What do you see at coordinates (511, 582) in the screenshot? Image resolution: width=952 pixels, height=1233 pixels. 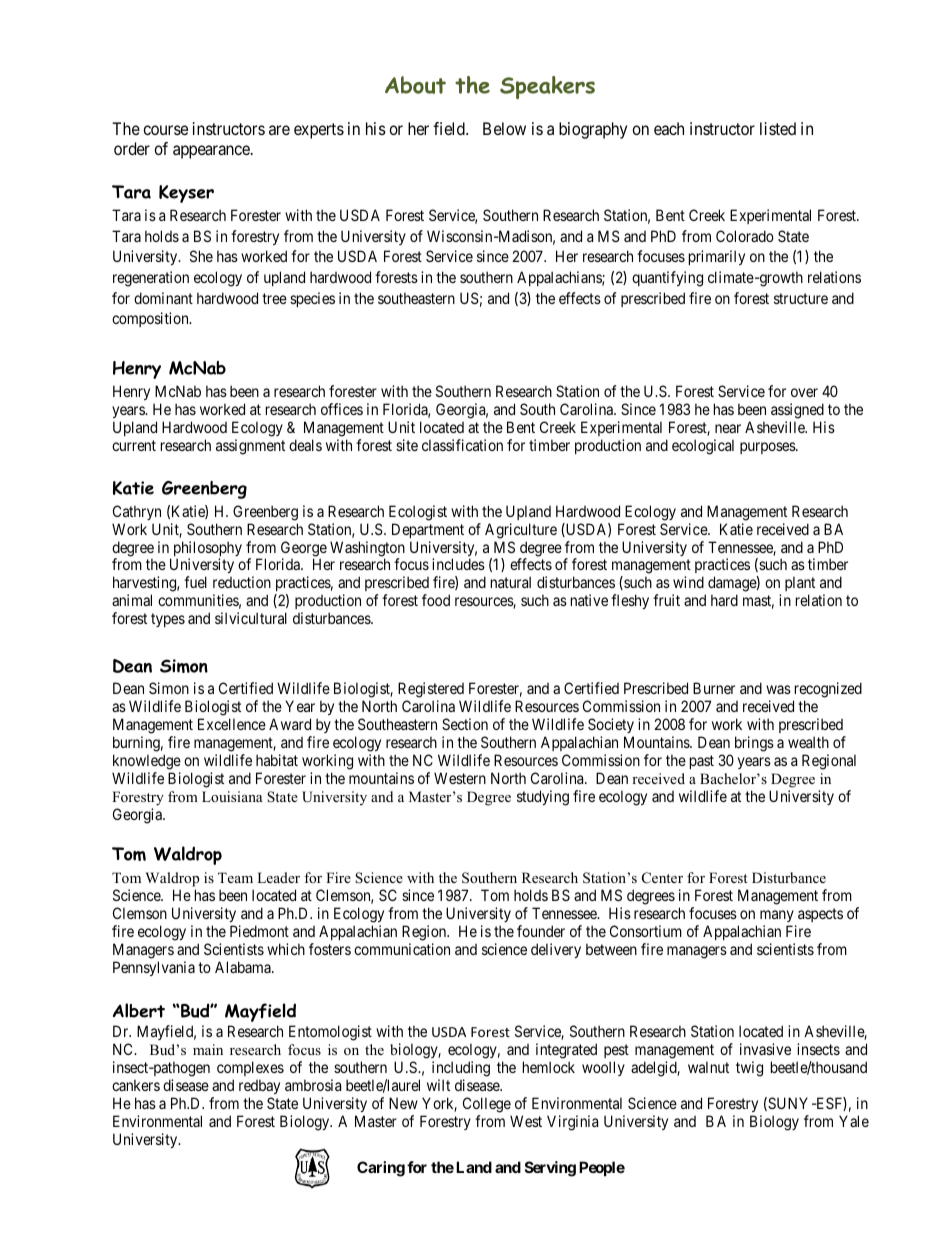 I see `natural` at bounding box center [511, 582].
